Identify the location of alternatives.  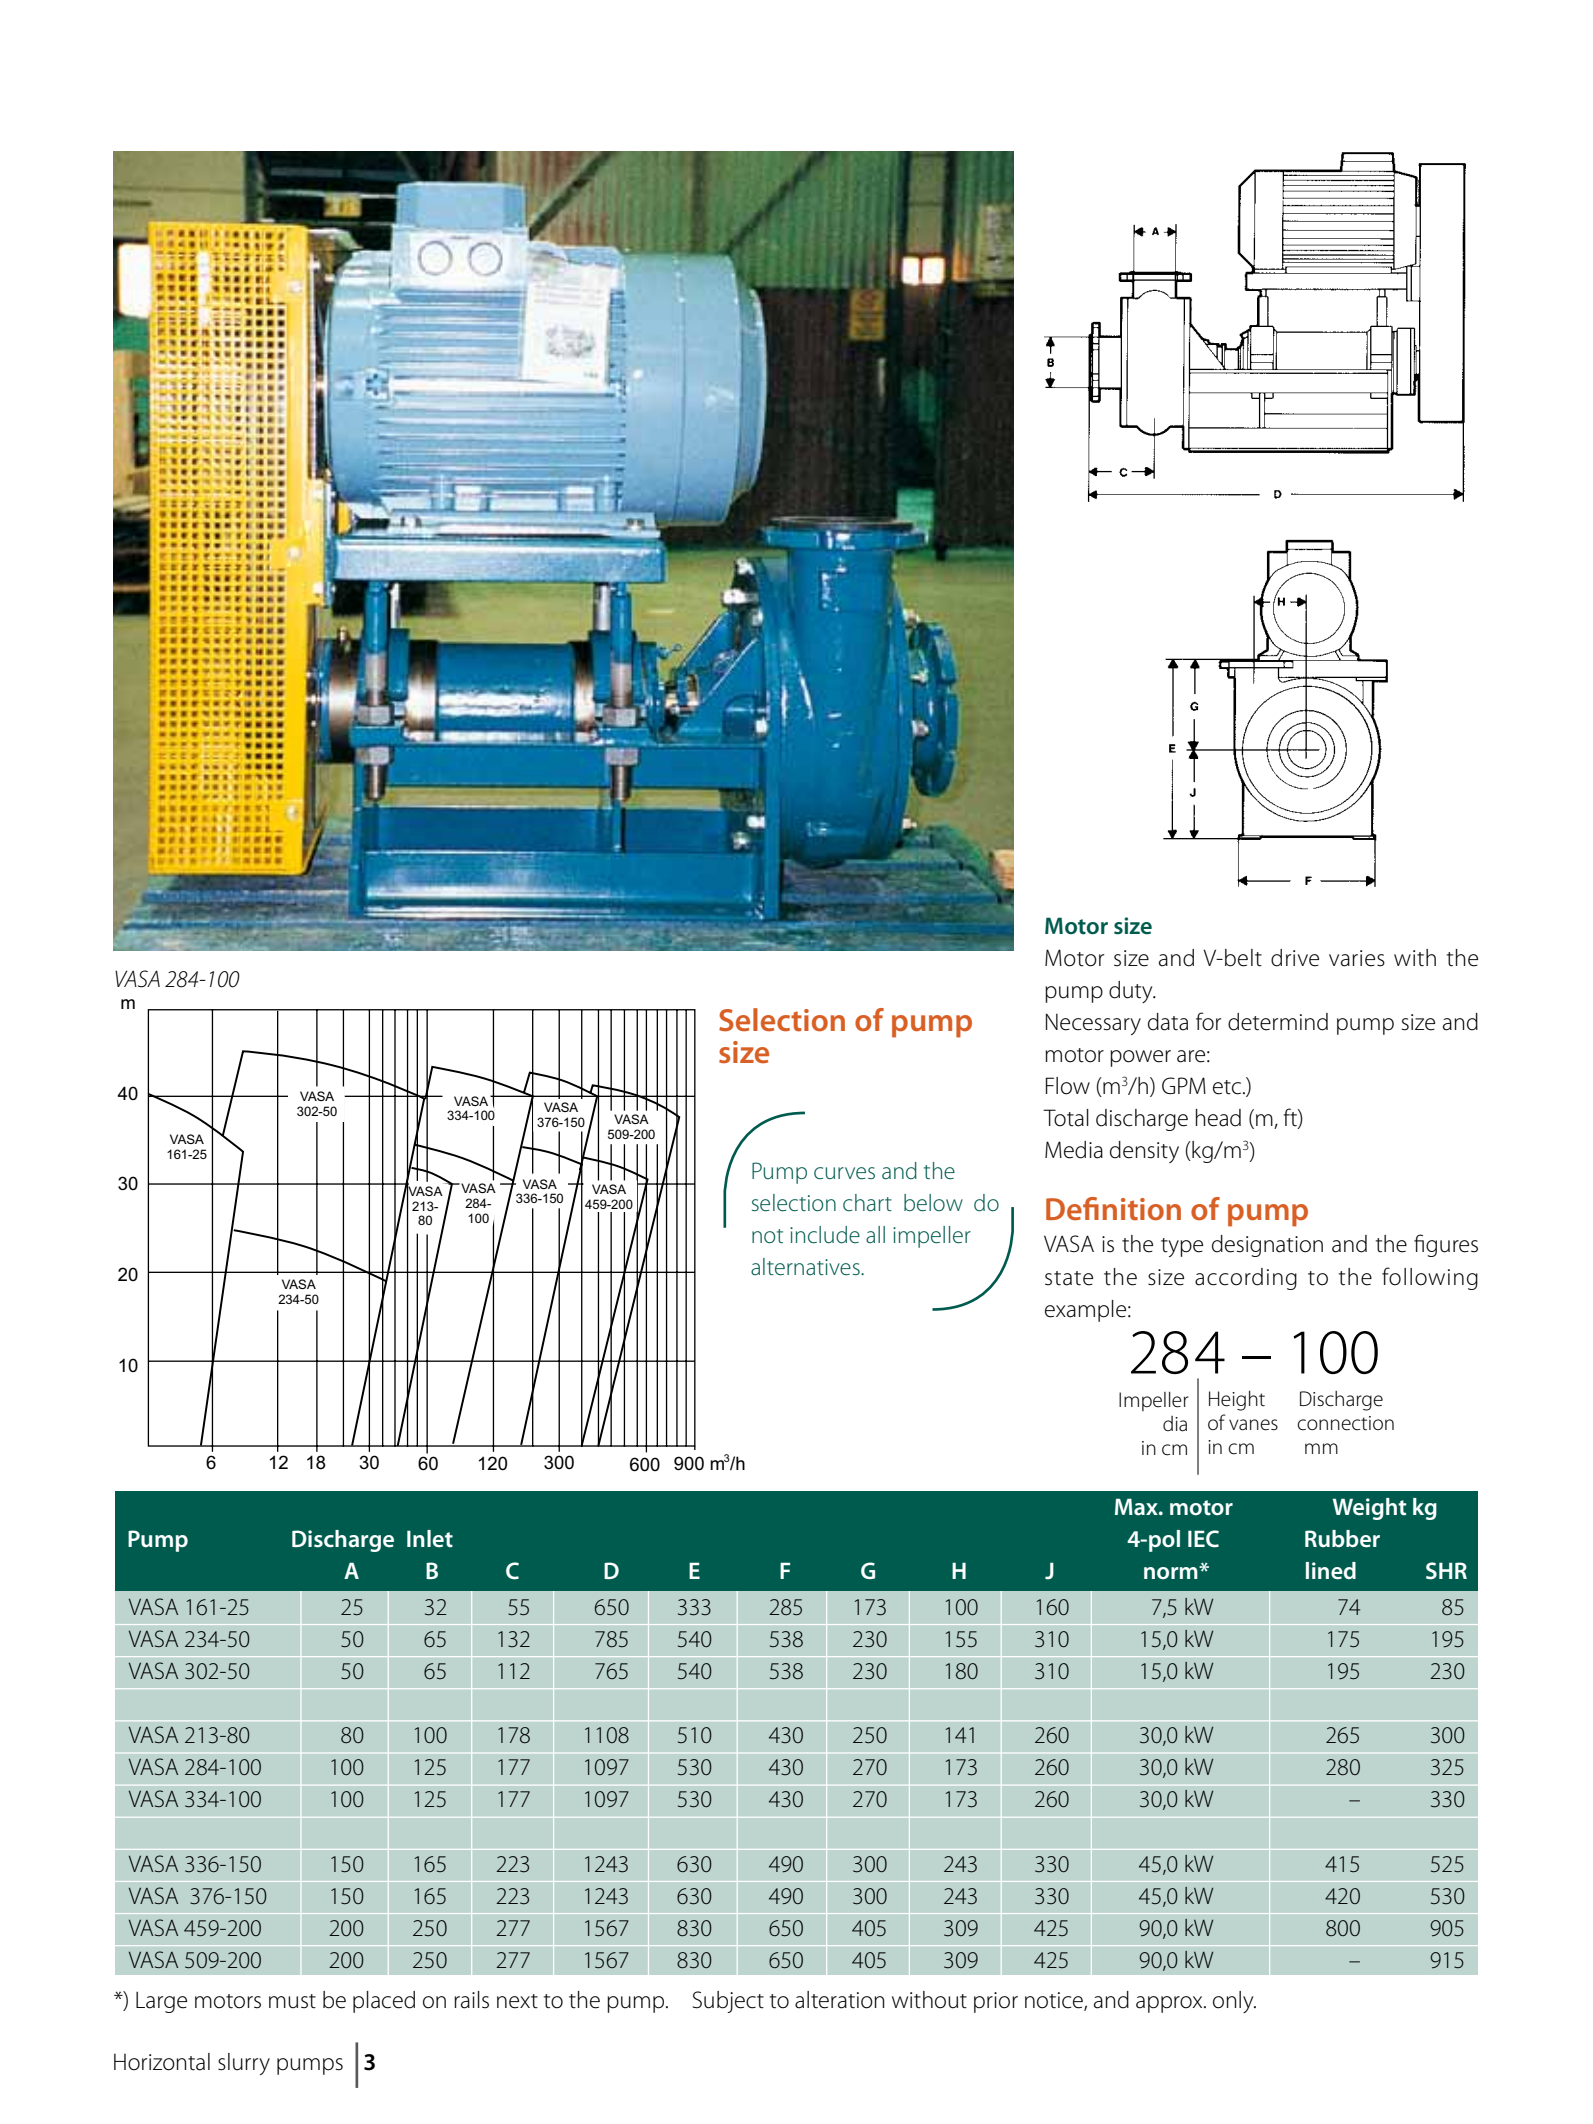
(806, 1266).
